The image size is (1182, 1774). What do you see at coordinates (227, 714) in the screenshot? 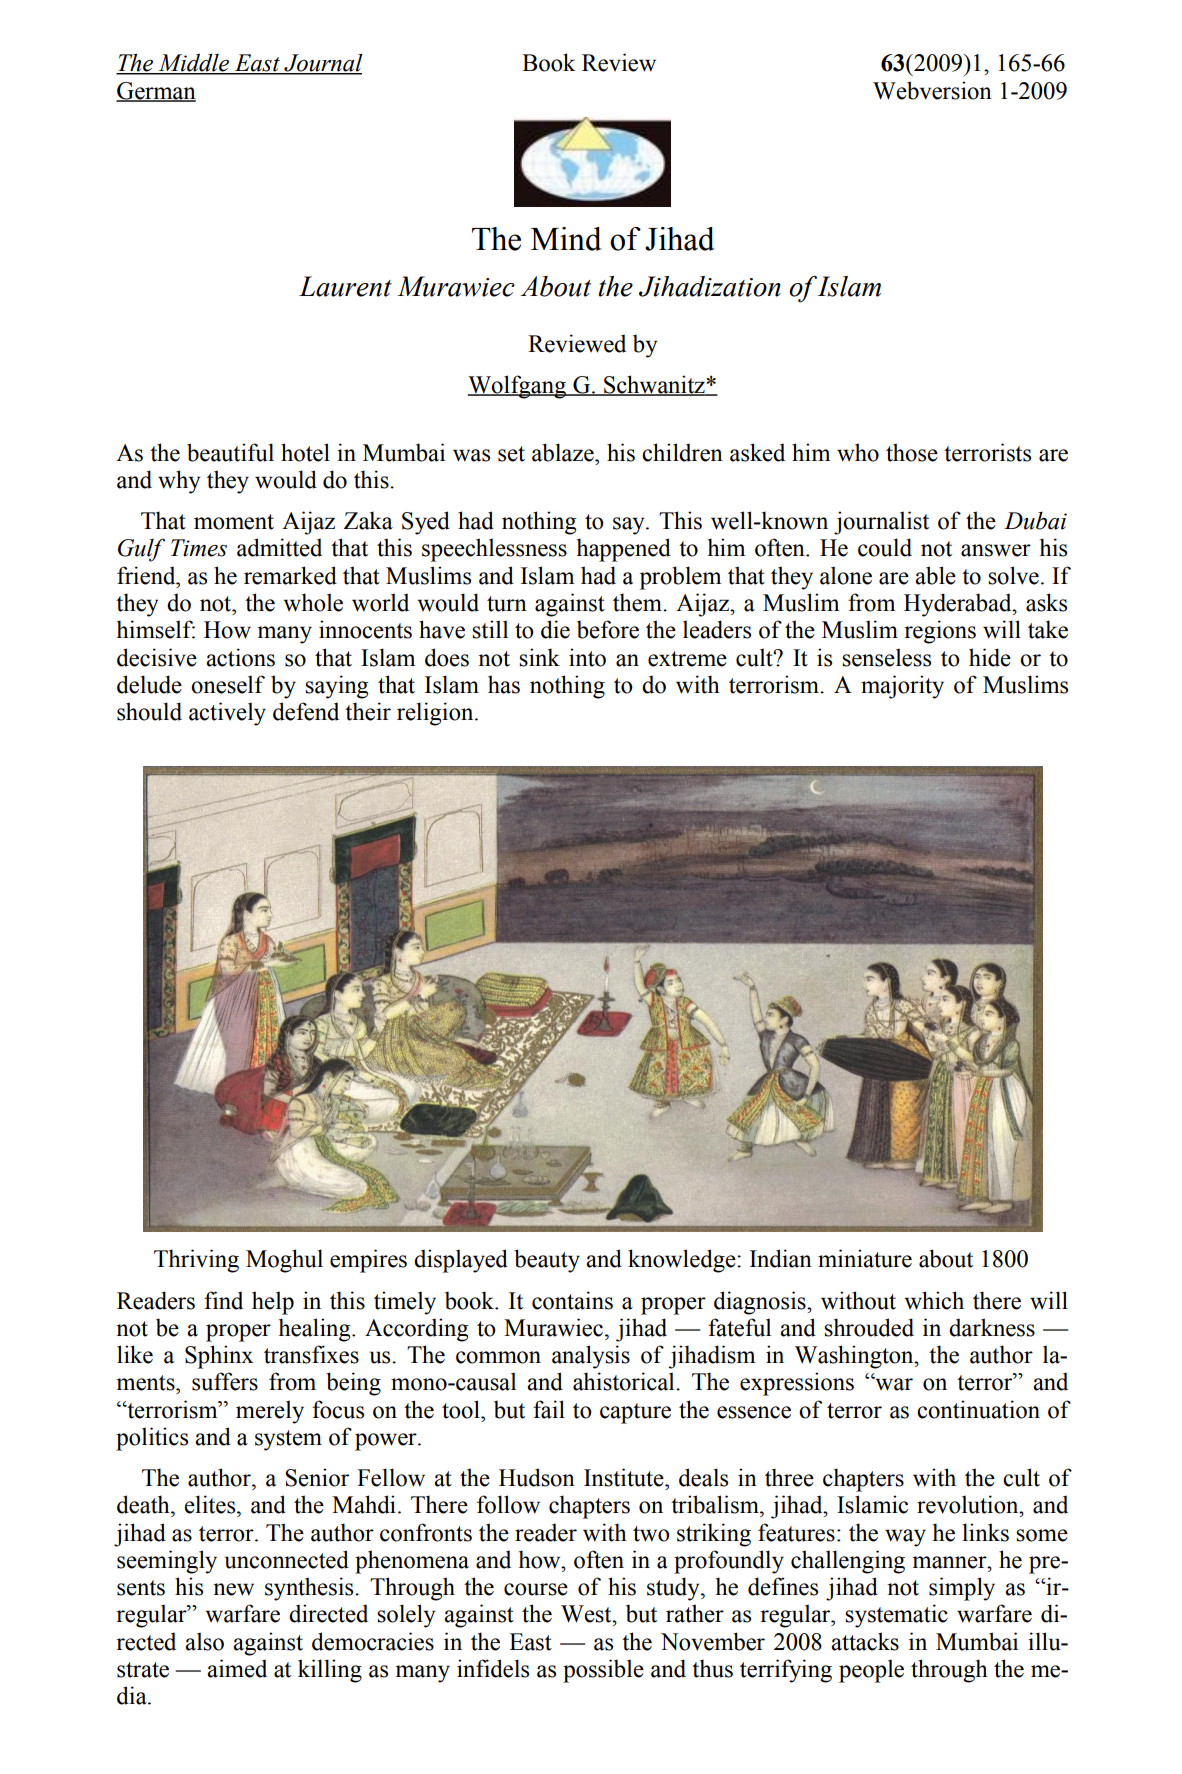
I see `actively` at bounding box center [227, 714].
